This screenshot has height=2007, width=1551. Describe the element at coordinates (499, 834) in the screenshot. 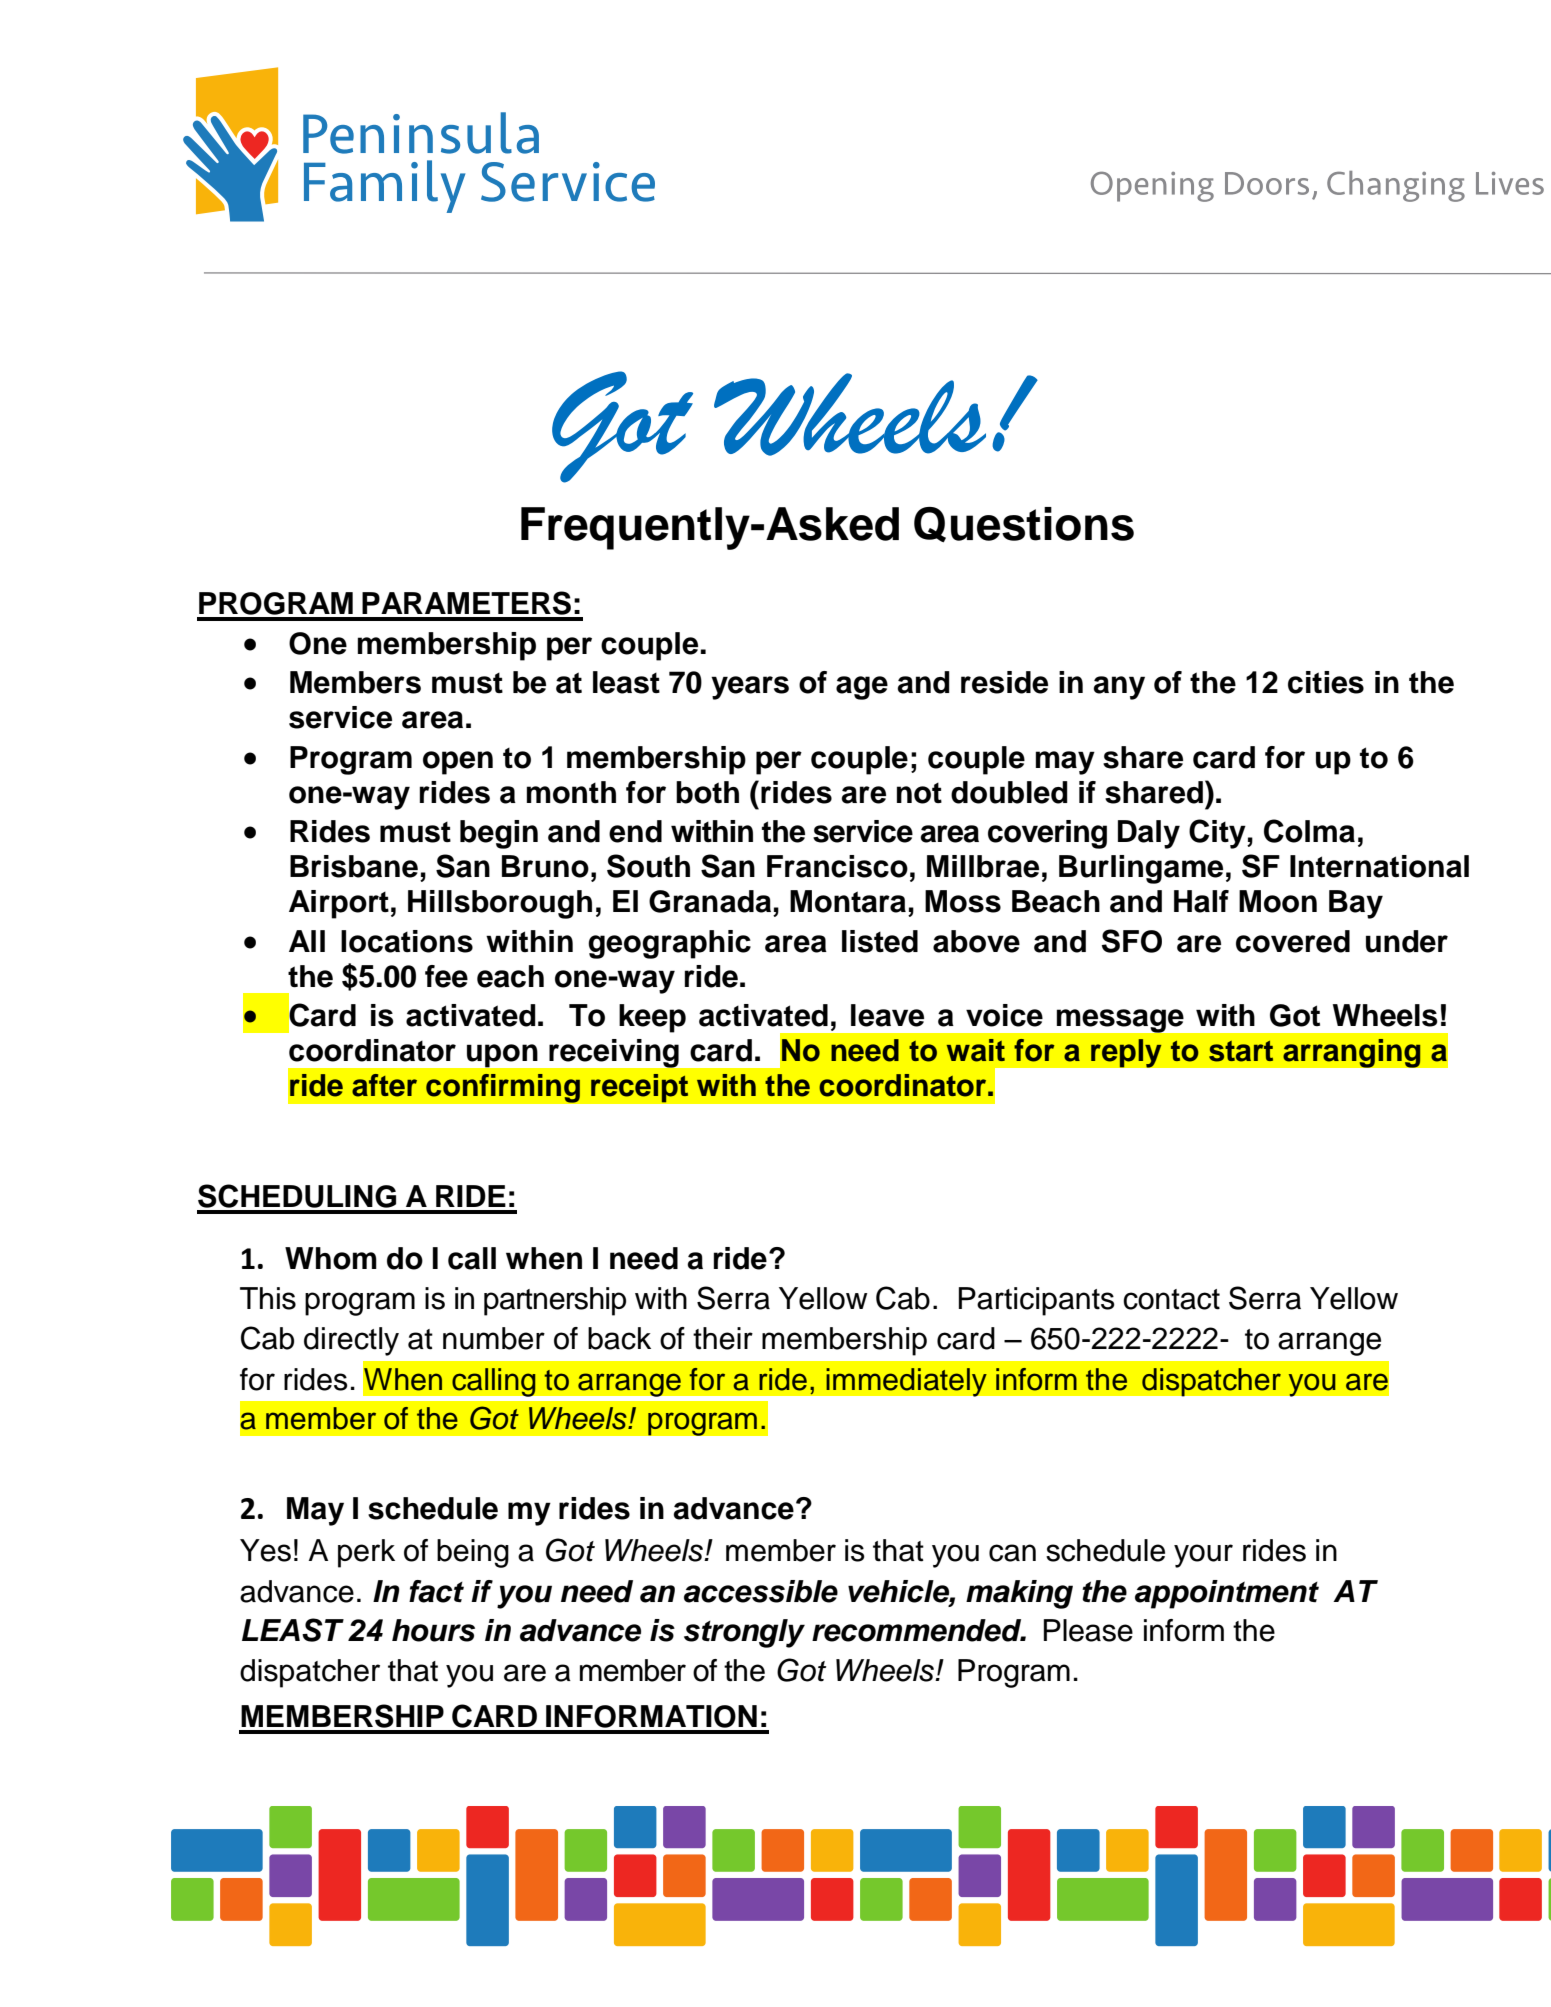

I see `begin` at that location.
